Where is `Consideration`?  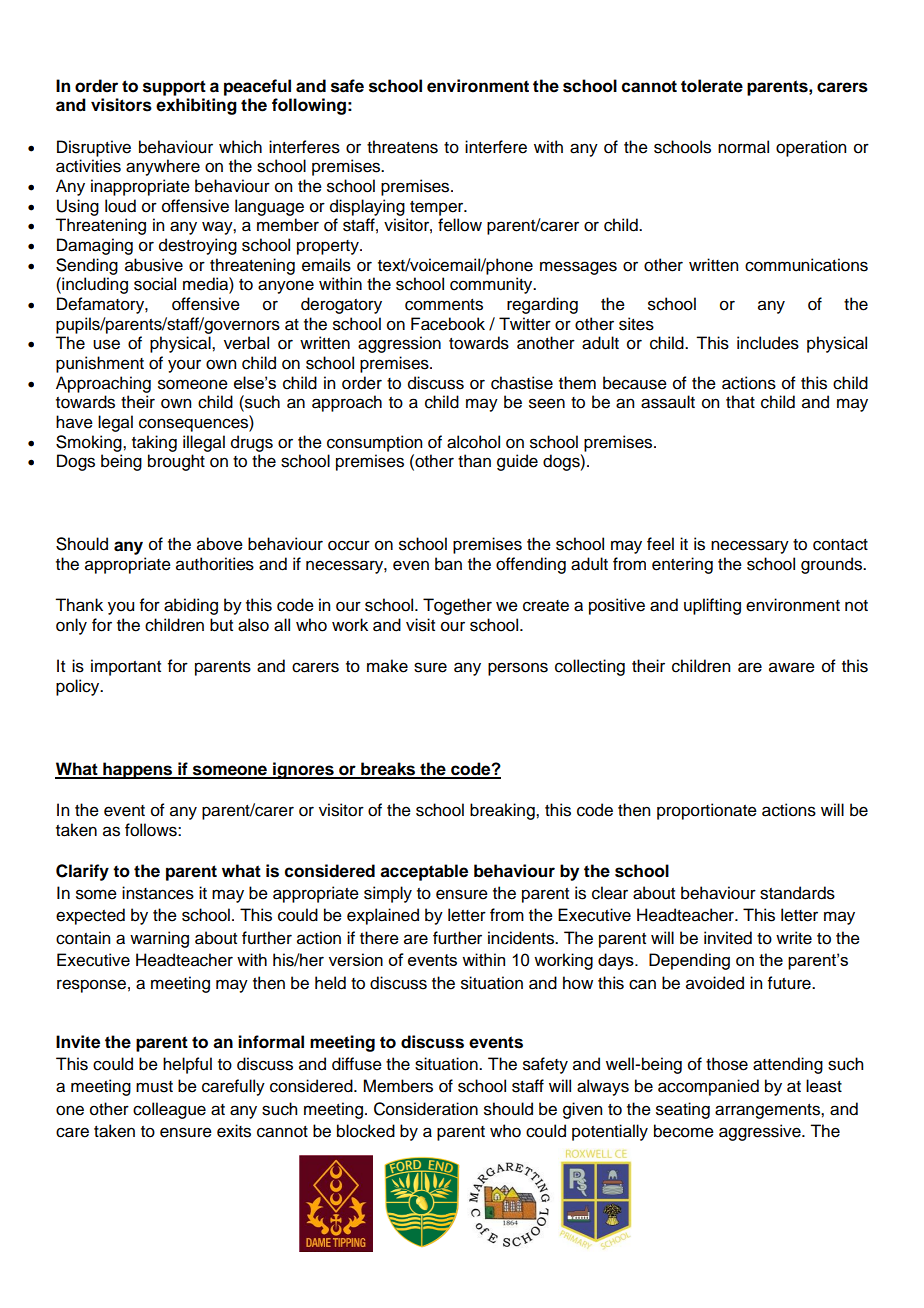 Consideration is located at coordinates (426, 1109).
